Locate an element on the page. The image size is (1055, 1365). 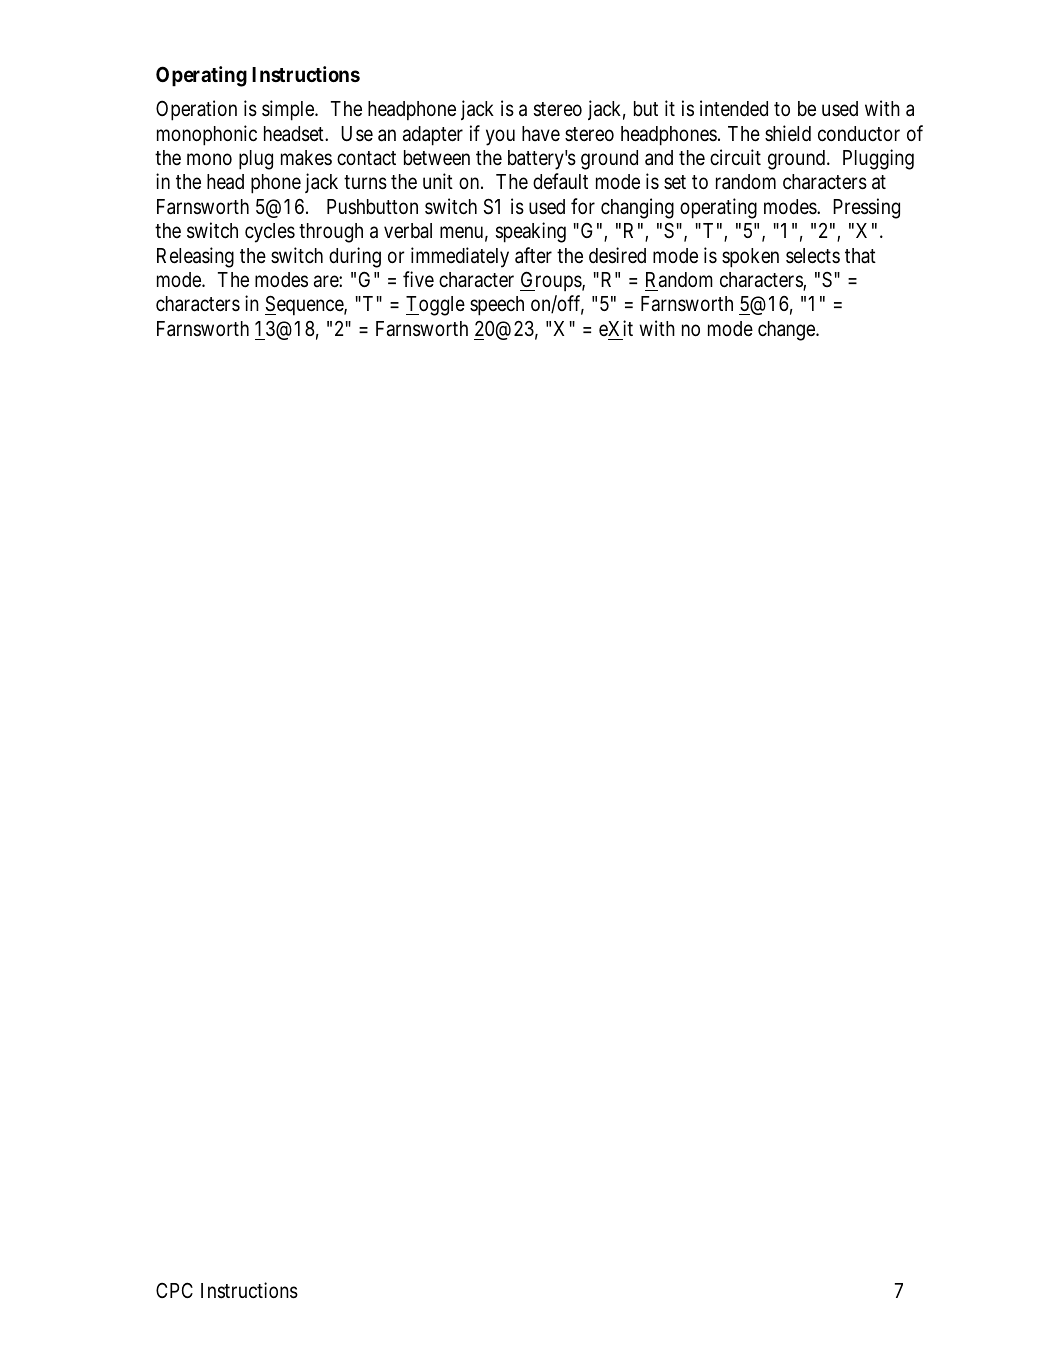
Releasing is located at coordinates (195, 257).
